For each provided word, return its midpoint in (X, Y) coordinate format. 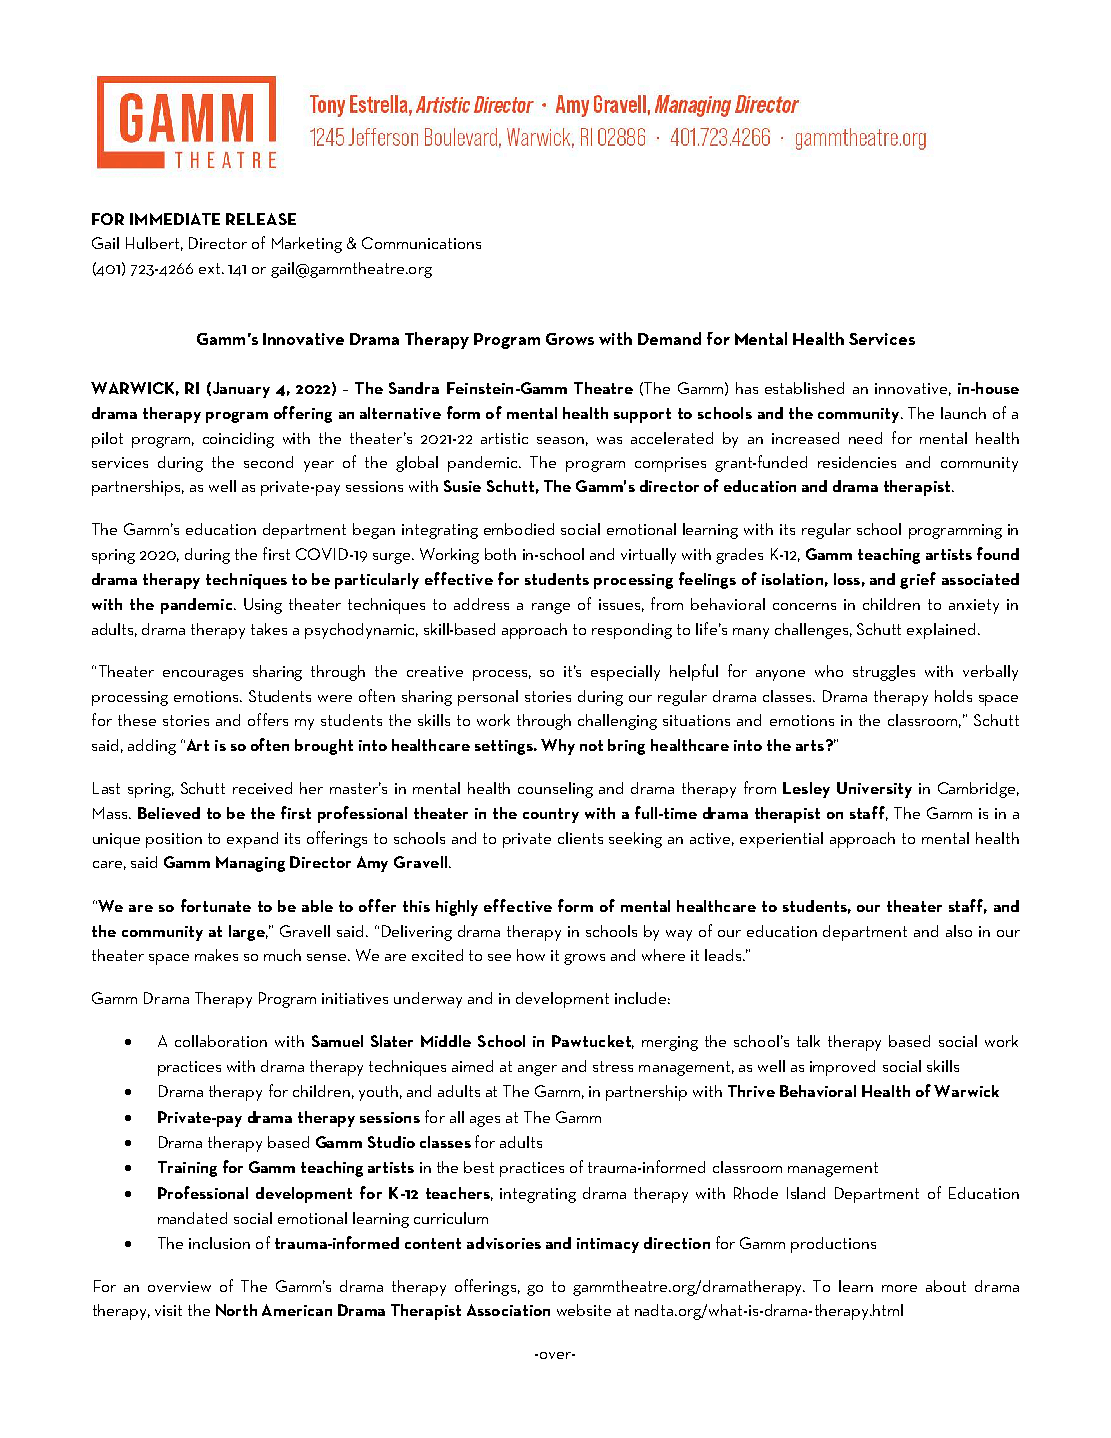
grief (918, 580)
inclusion (219, 1243)
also (959, 931)
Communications (421, 243)
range (551, 608)
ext (211, 268)
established (804, 388)
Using (263, 606)
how (531, 955)
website (584, 1310)
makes (216, 955)
